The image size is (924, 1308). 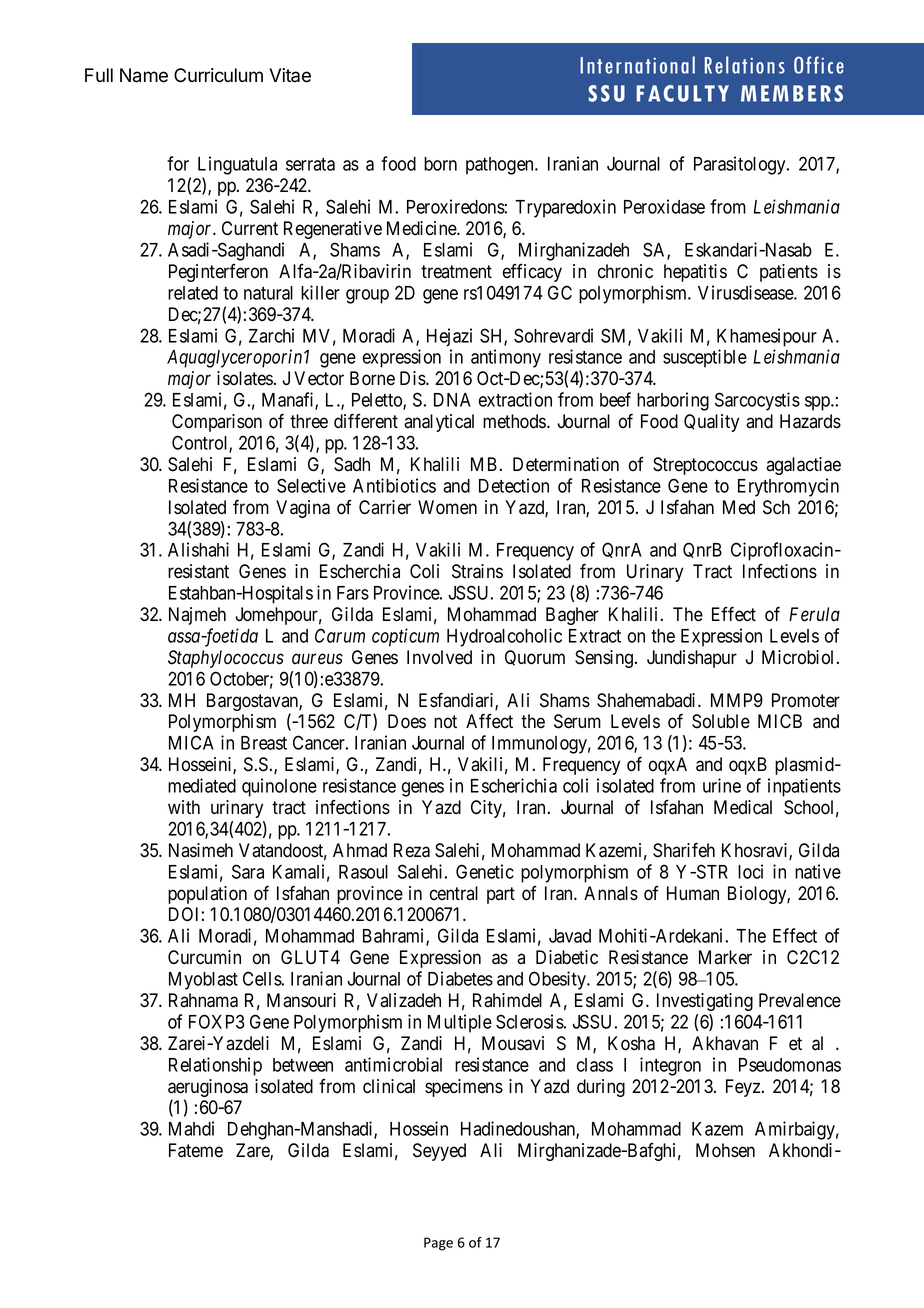 I want to click on Streptococcus, so click(x=705, y=466).
